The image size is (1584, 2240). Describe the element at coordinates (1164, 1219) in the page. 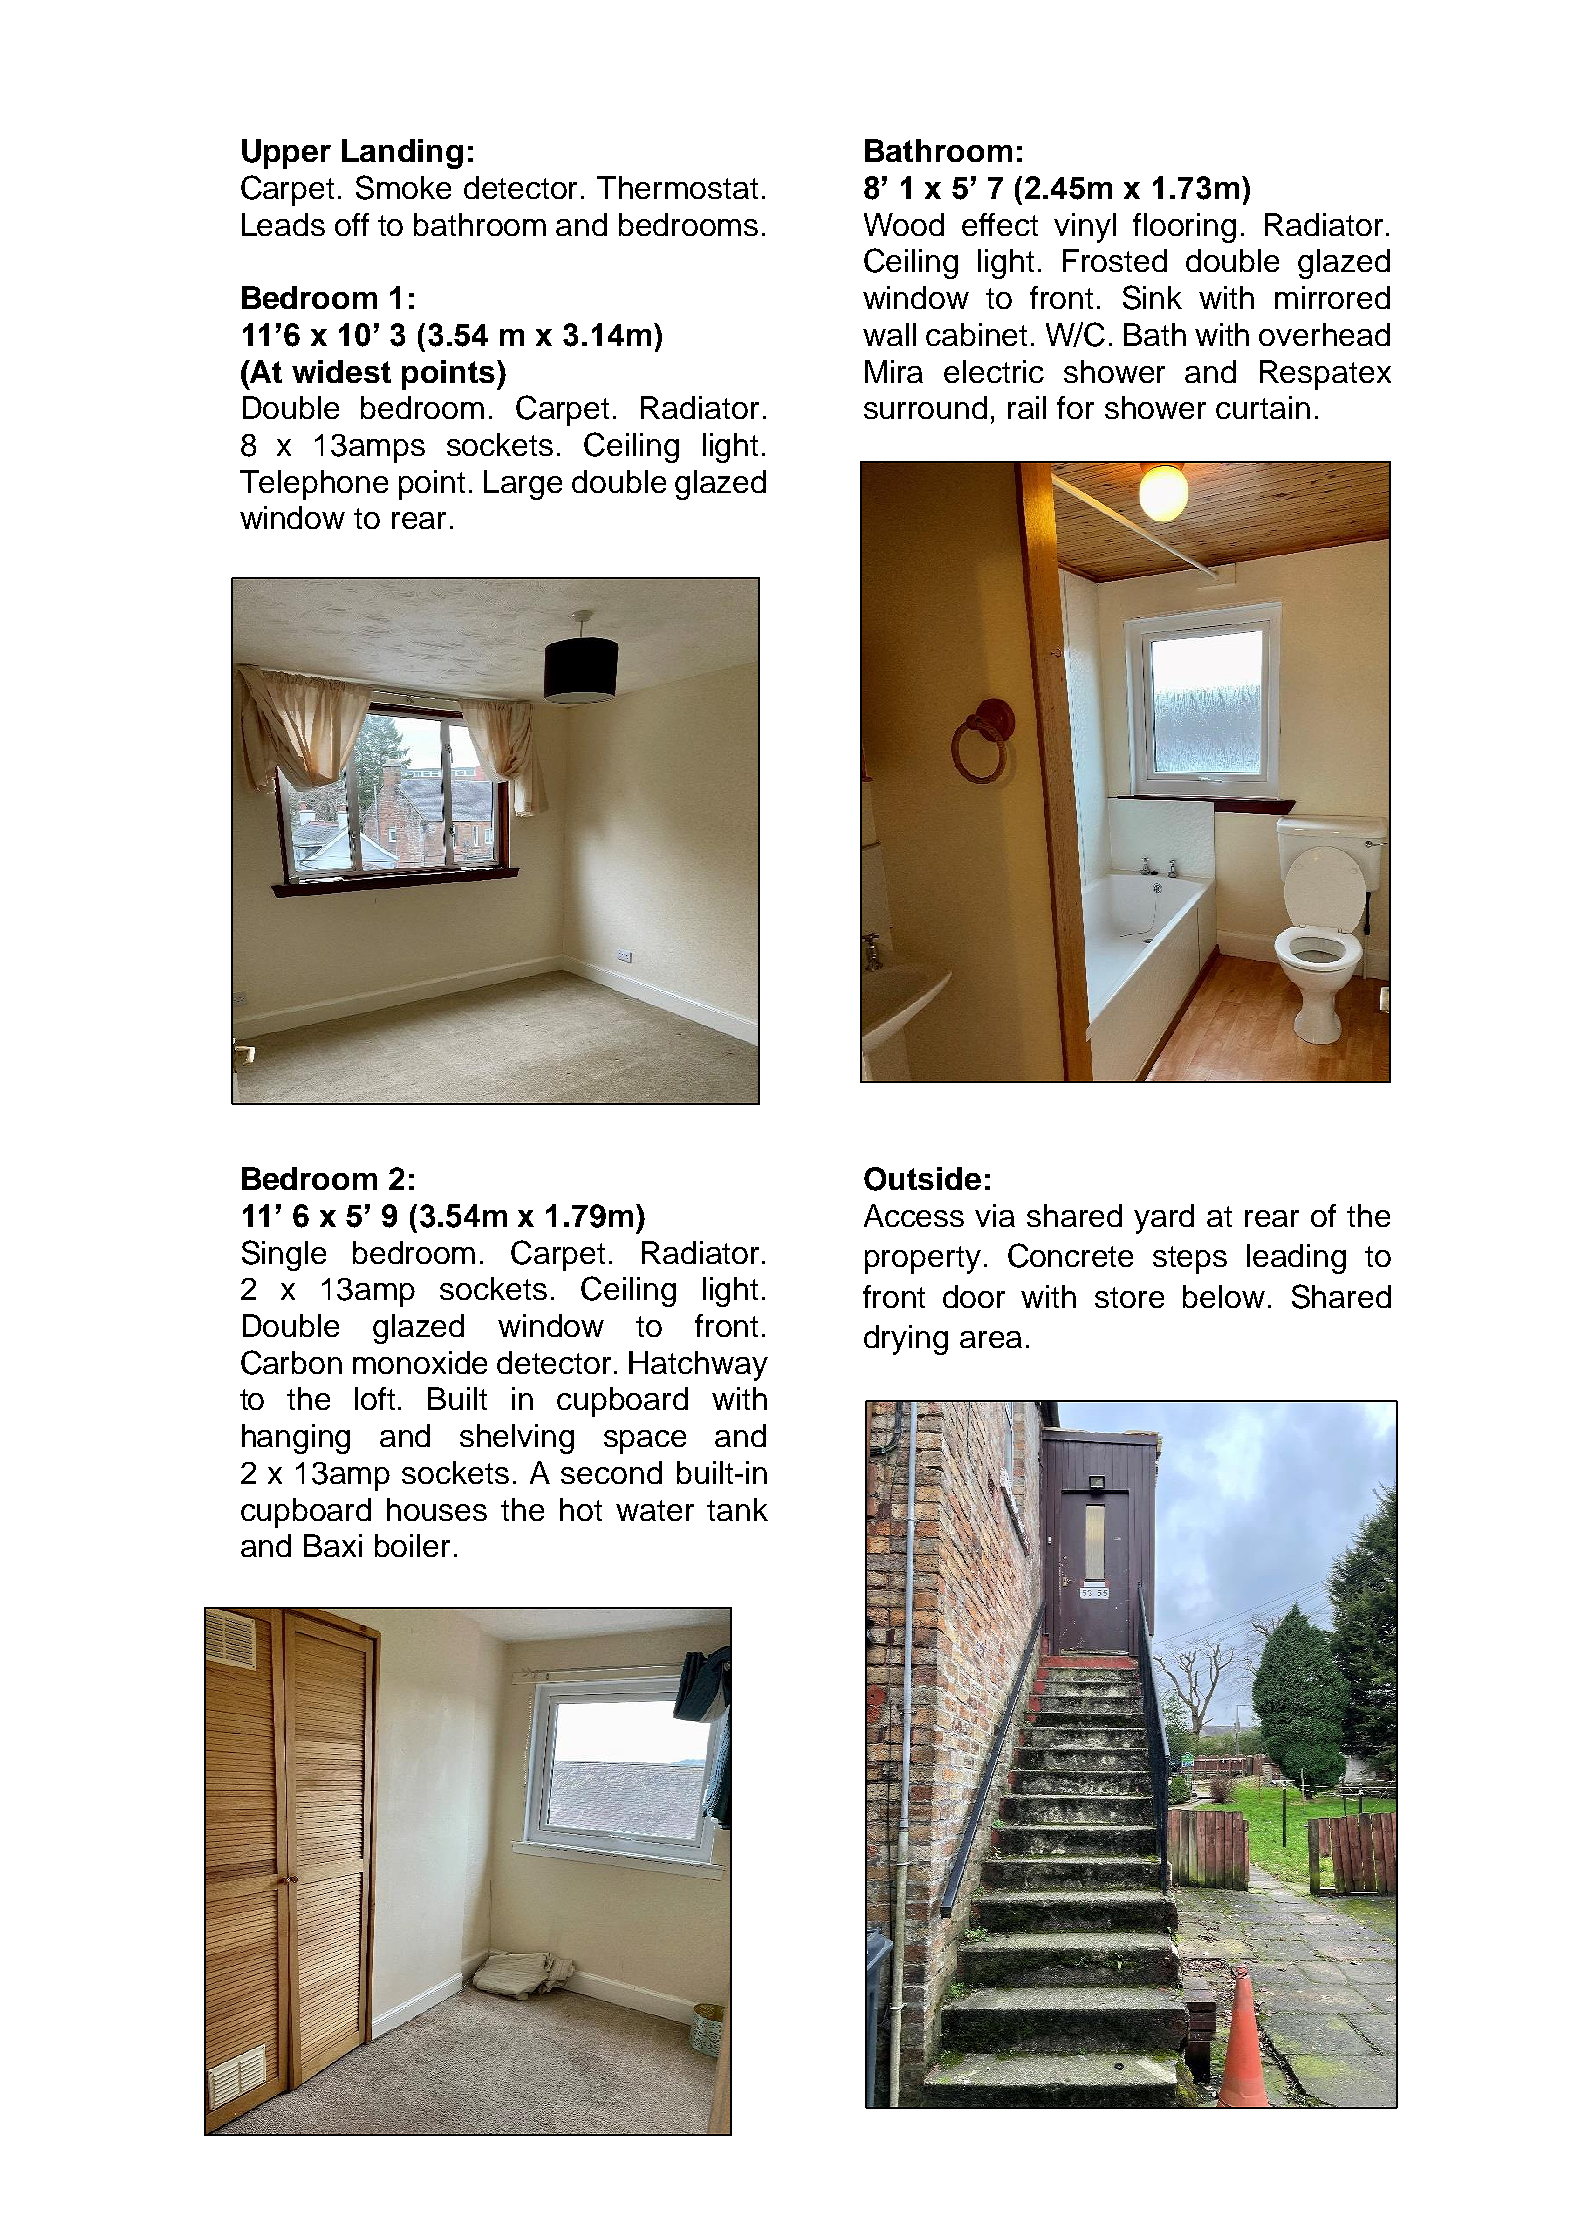

I see `yard` at that location.
